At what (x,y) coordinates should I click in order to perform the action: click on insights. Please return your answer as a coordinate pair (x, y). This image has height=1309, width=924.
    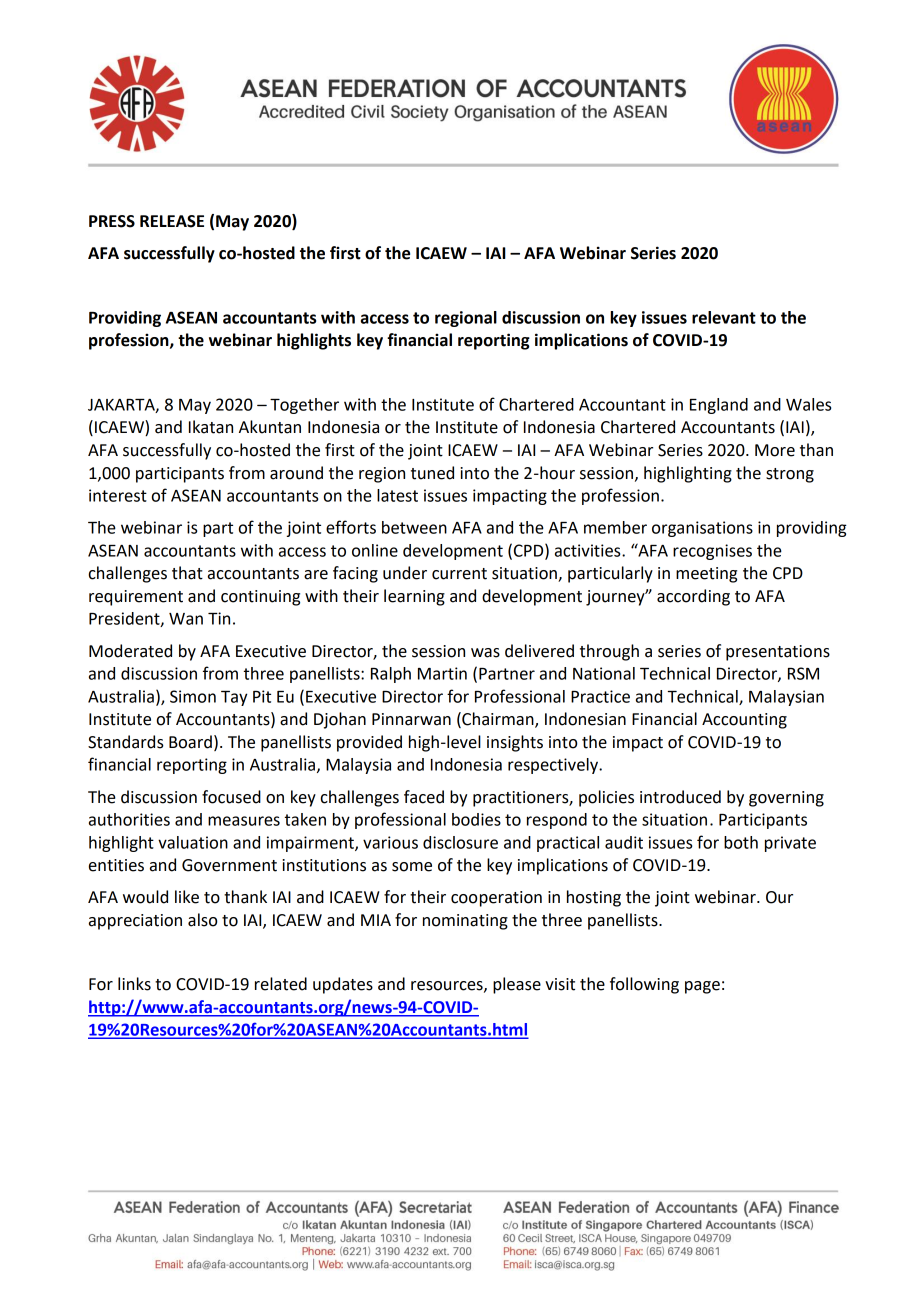
    Looking at the image, I should click on (515, 743).
